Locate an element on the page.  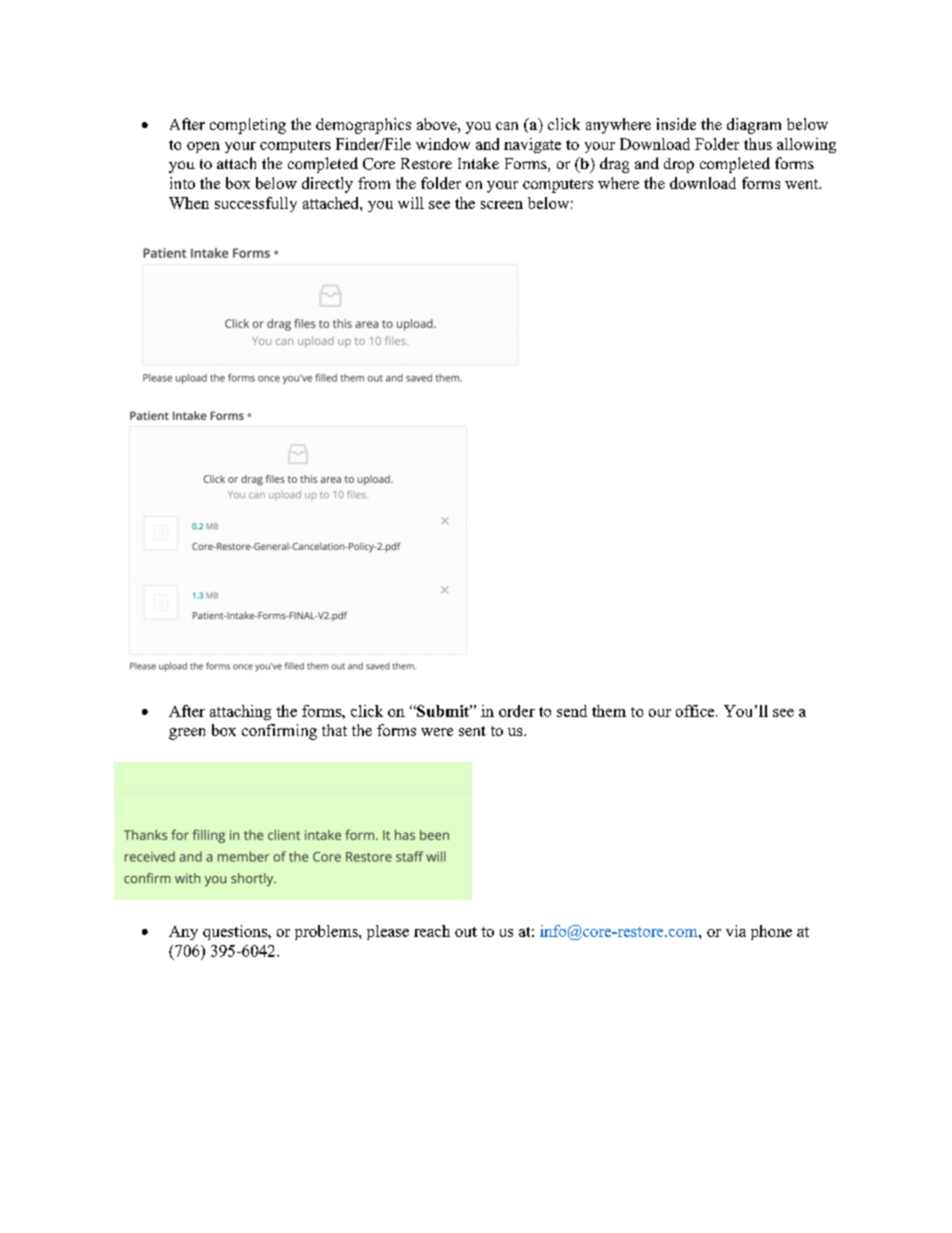
out is located at coordinates (466, 932).
